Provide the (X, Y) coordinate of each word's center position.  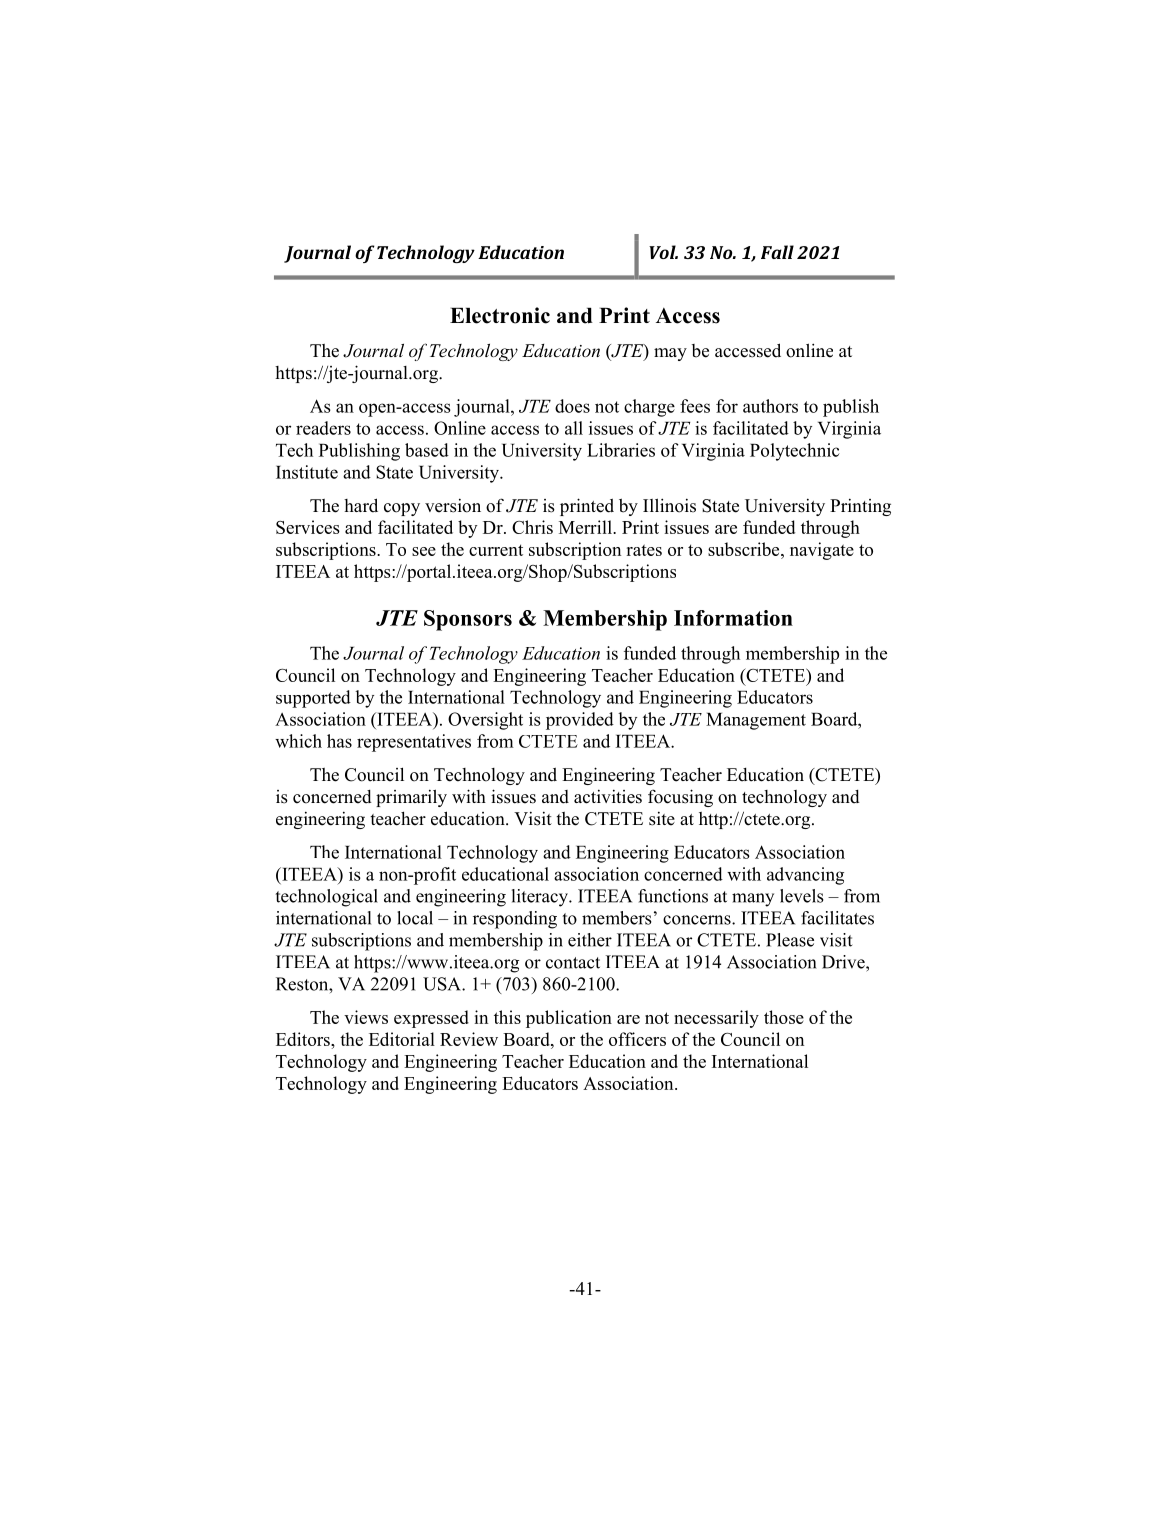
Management (756, 721)
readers (323, 428)
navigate (822, 551)
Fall (777, 252)
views (366, 1017)
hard (361, 505)
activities (608, 796)
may (670, 354)
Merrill (586, 527)
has (339, 741)
